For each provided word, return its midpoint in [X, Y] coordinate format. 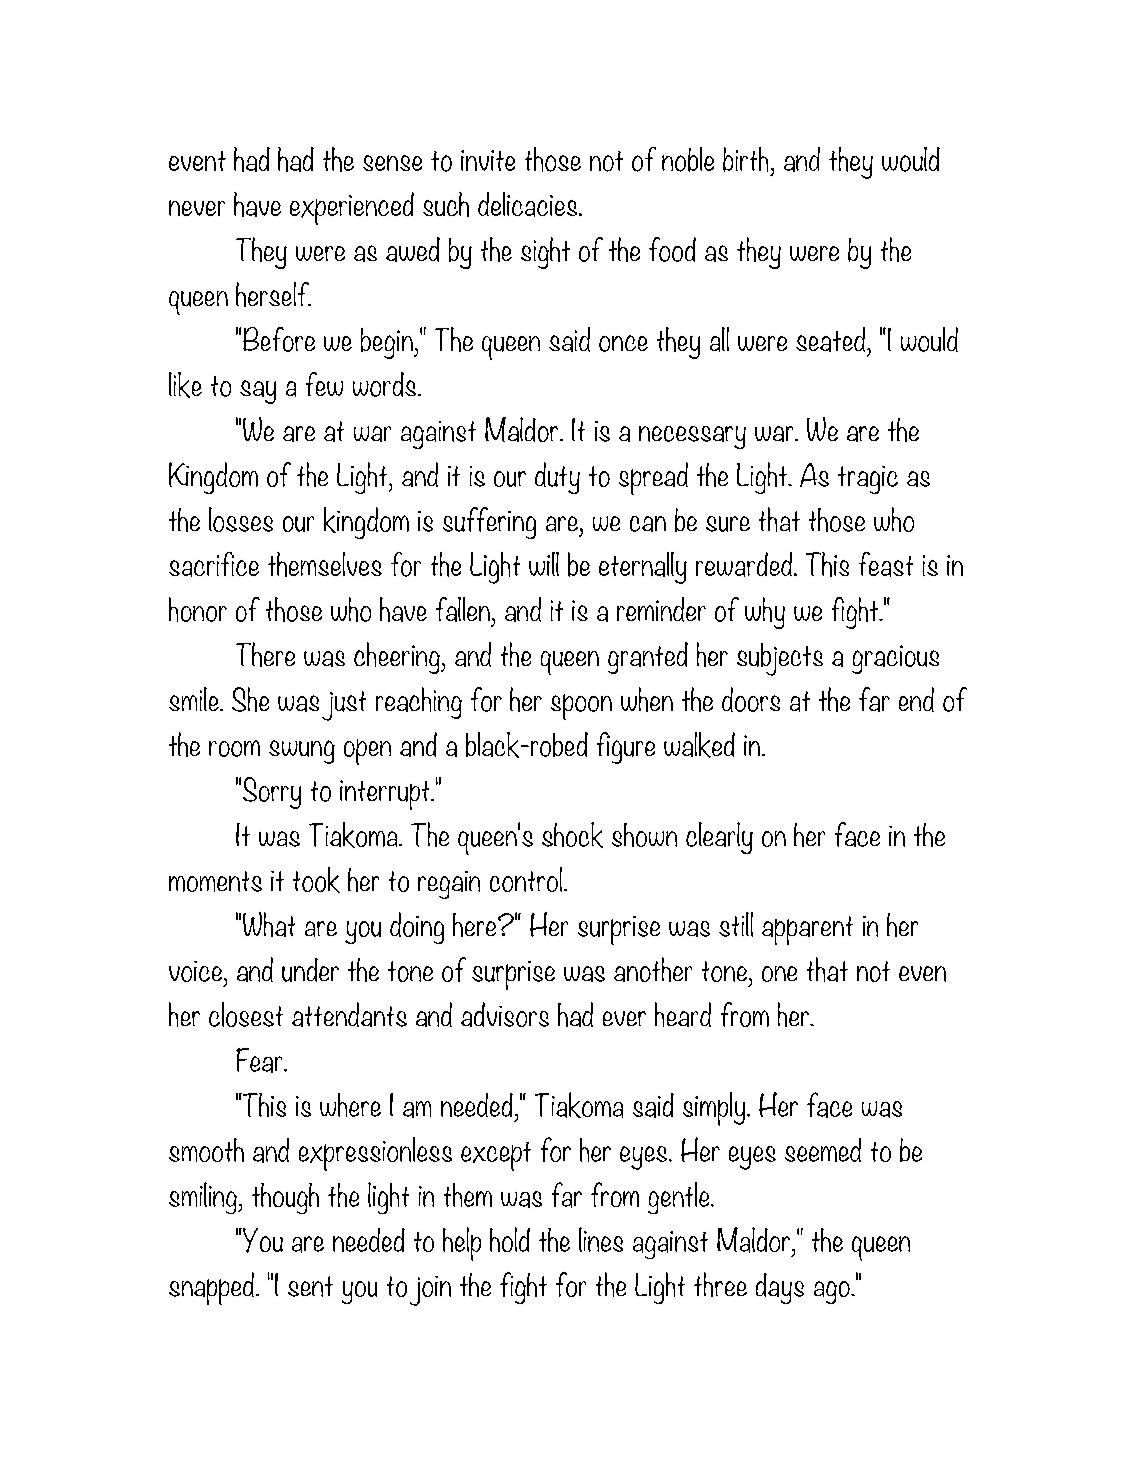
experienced [352, 208]
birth [745, 159]
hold [510, 1239]
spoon [581, 707]
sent [310, 1286]
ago [833, 1292]
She [250, 699]
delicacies [529, 204]
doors [751, 699]
